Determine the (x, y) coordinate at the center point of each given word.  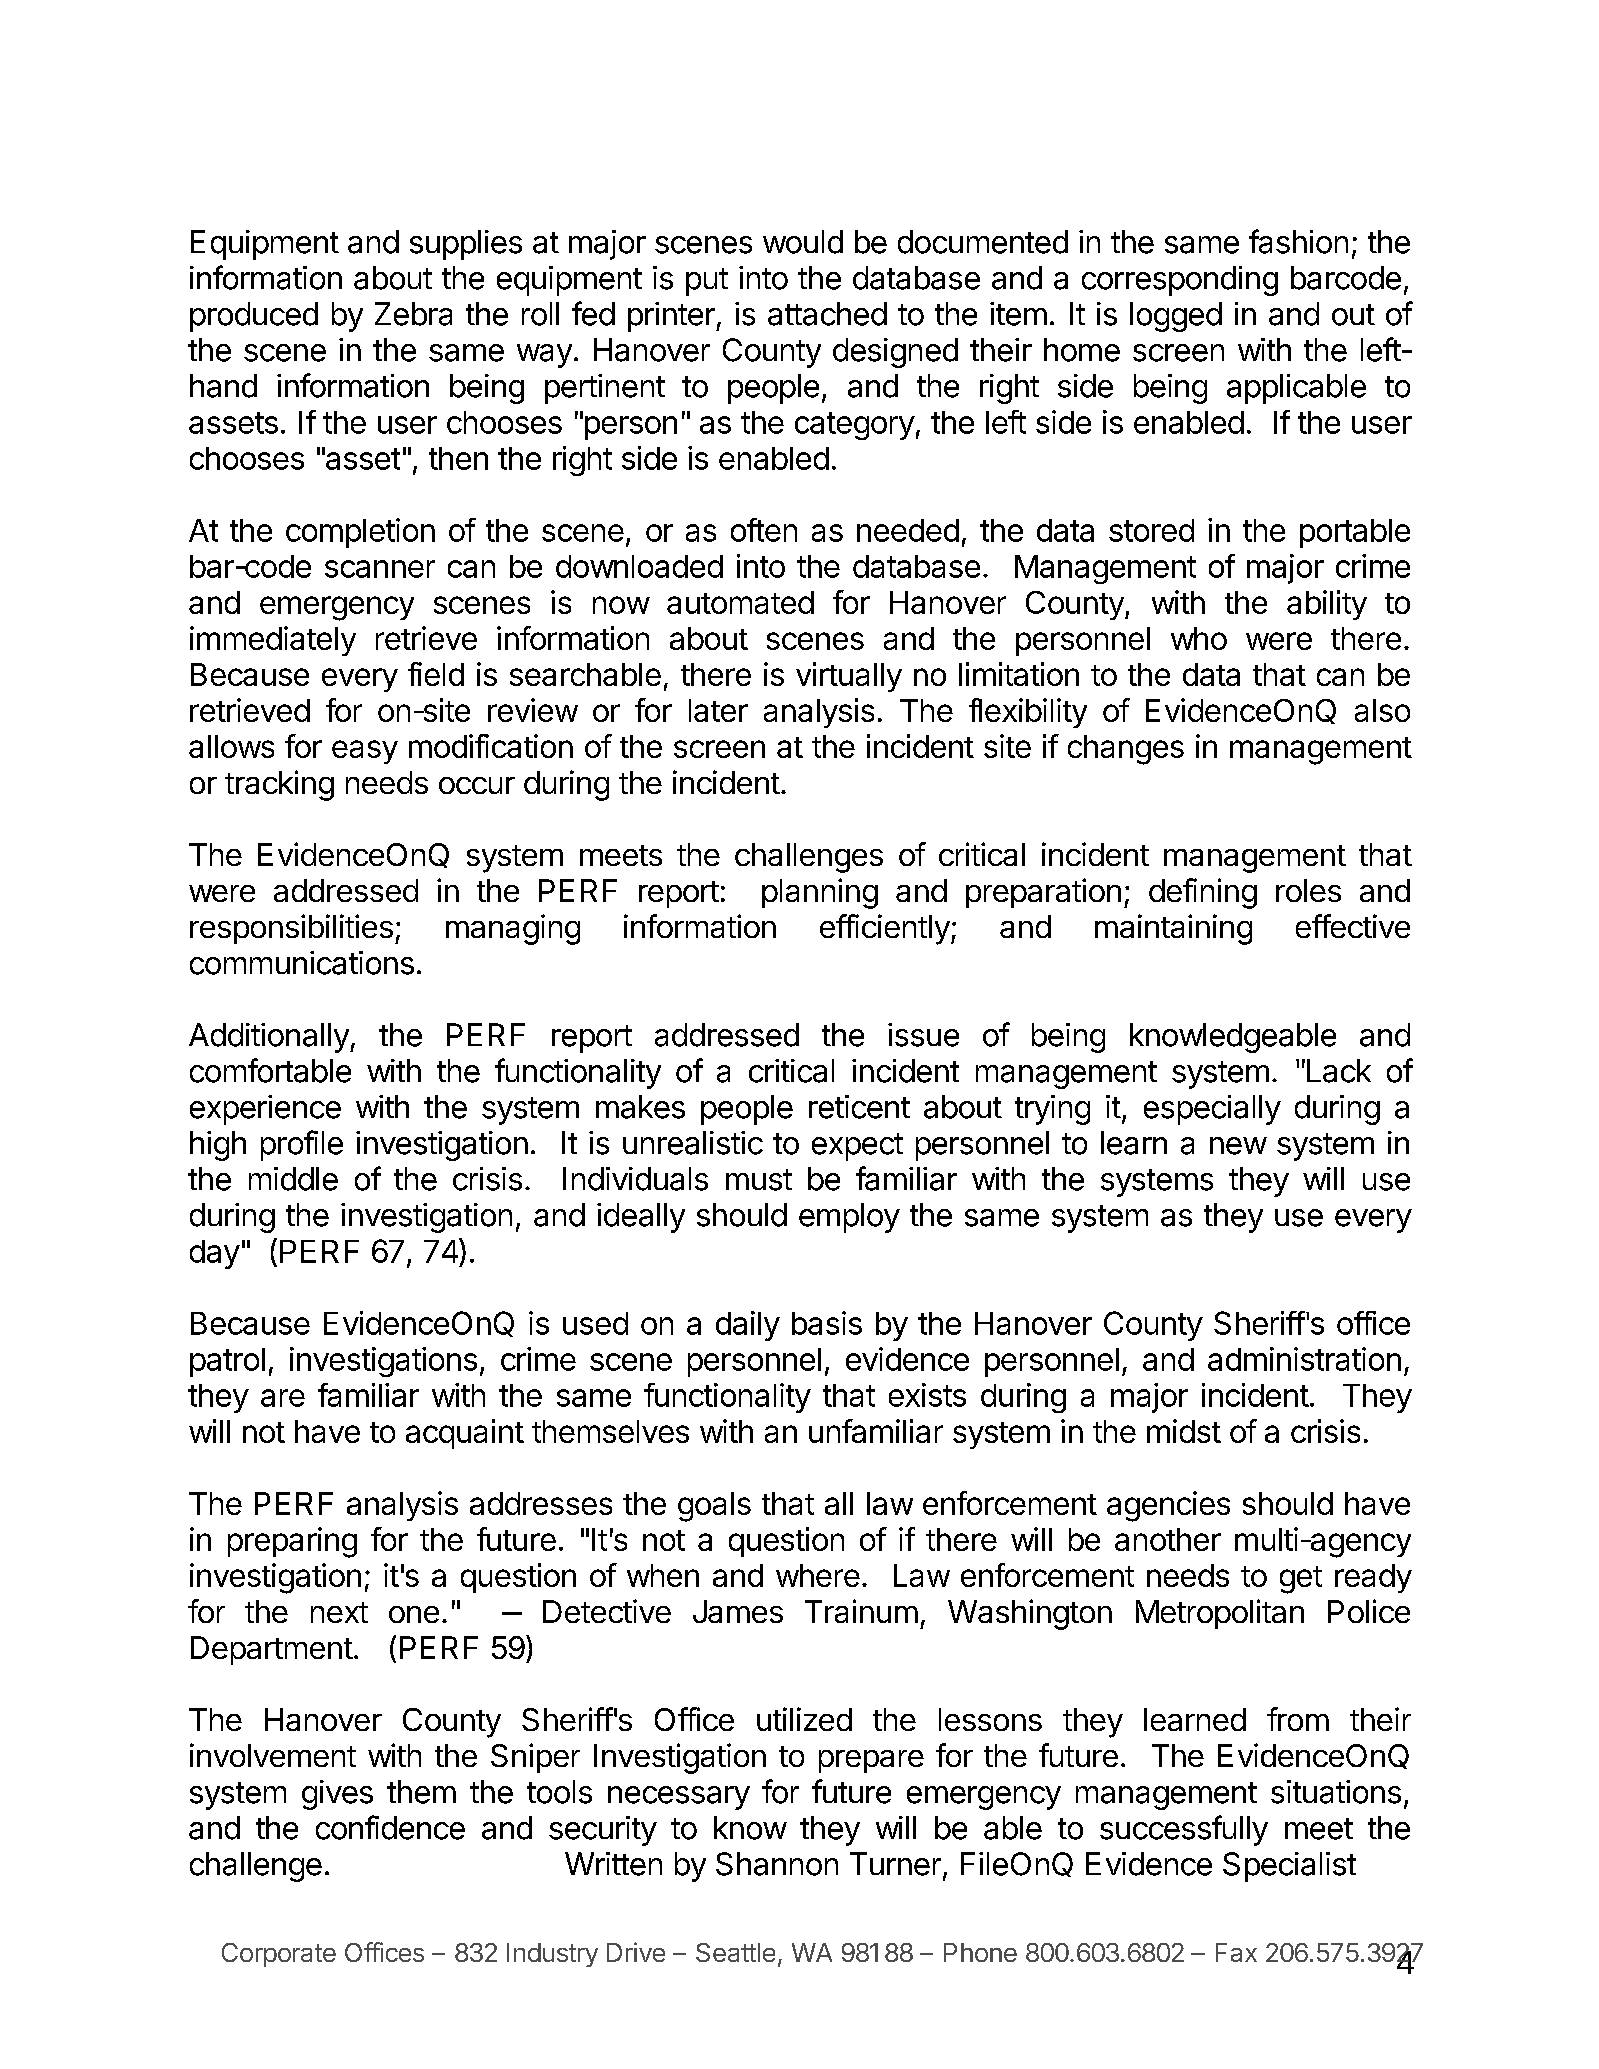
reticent (859, 1107)
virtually (849, 677)
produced (254, 317)
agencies (1168, 1506)
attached (827, 314)
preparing (292, 1542)
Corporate (279, 1955)
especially (1212, 1110)
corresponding (1180, 281)
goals (714, 1507)
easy (365, 752)
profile (302, 1145)
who (1199, 638)
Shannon (777, 1864)
